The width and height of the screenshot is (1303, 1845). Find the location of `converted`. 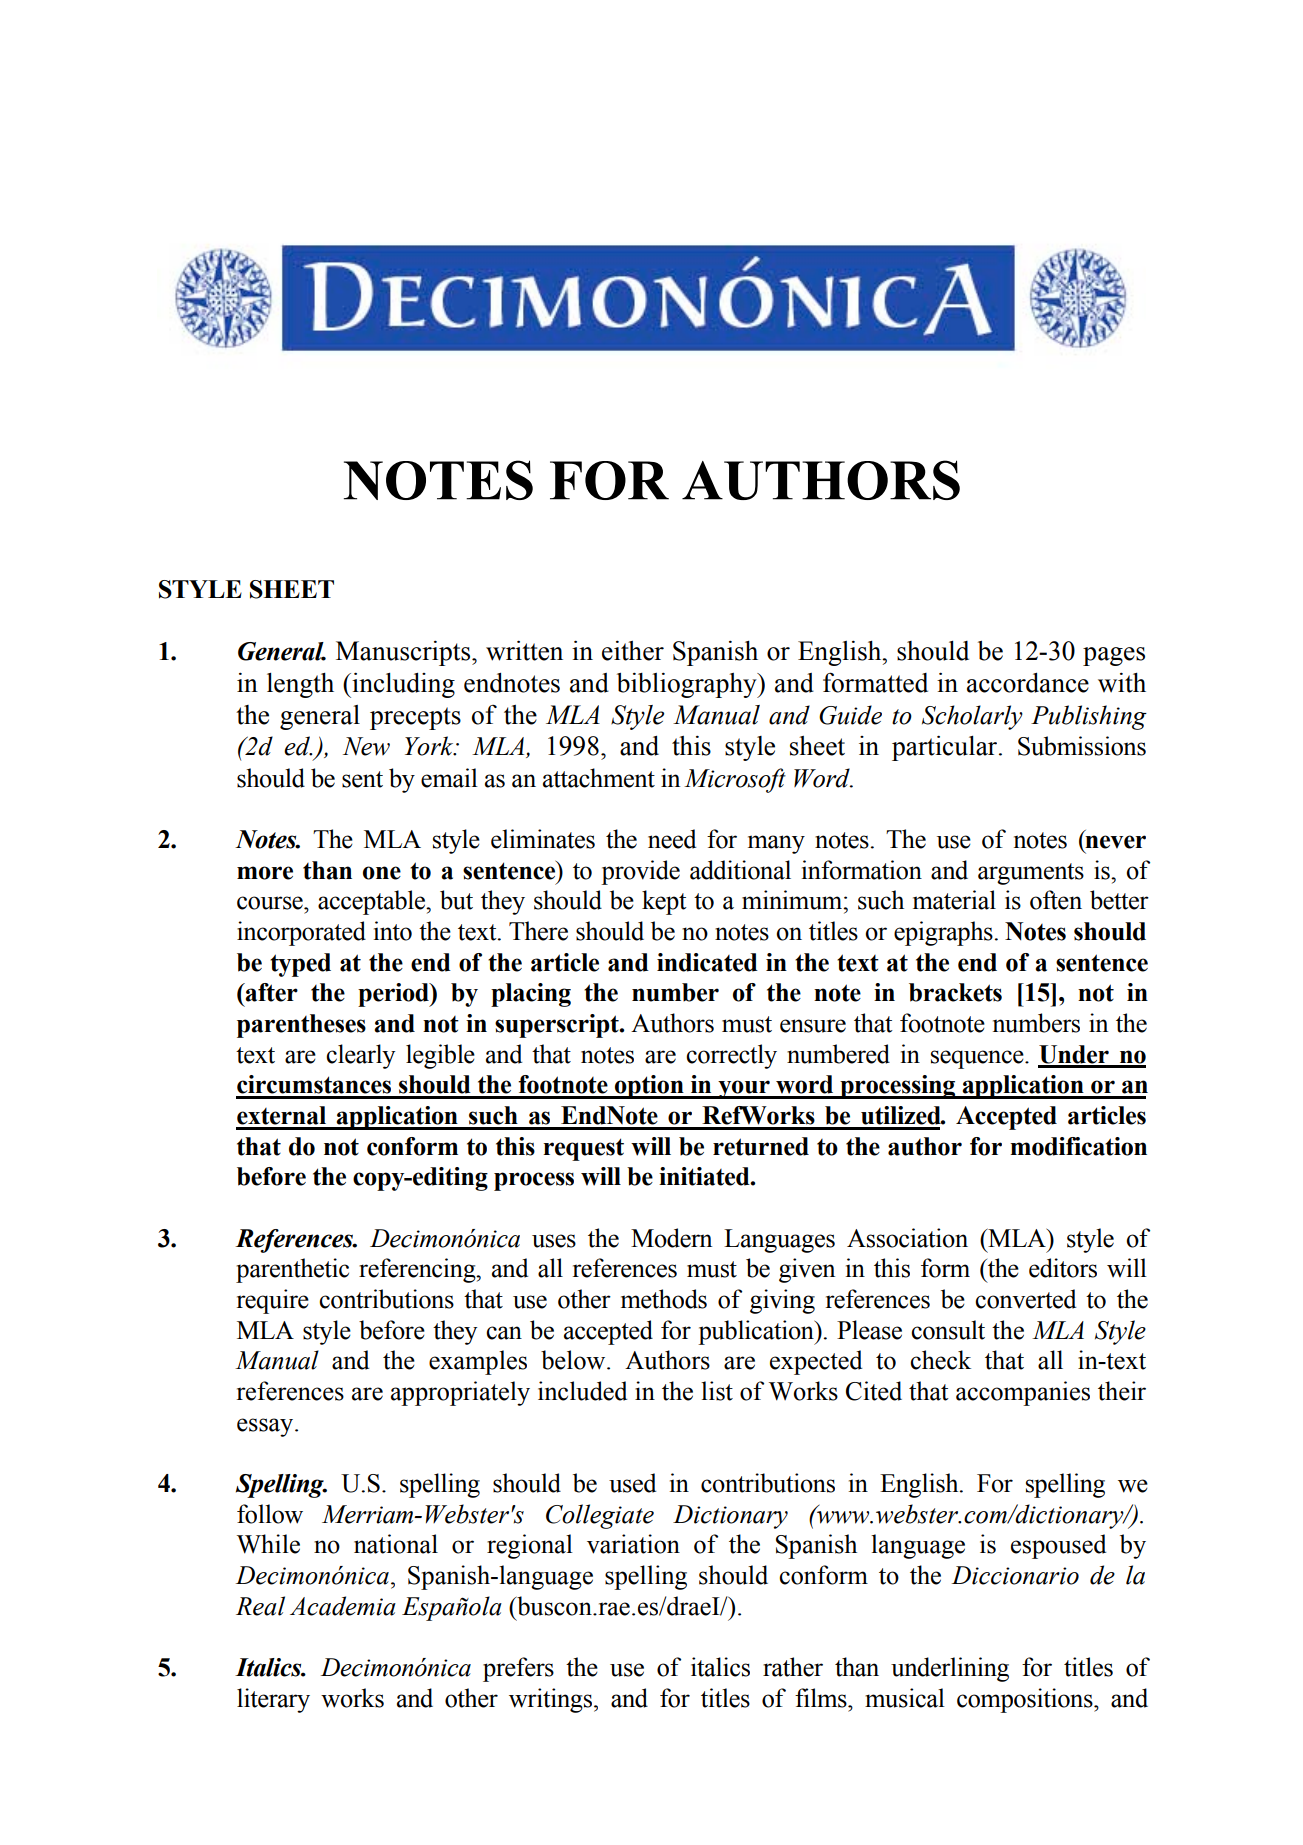

converted is located at coordinates (1025, 1299).
